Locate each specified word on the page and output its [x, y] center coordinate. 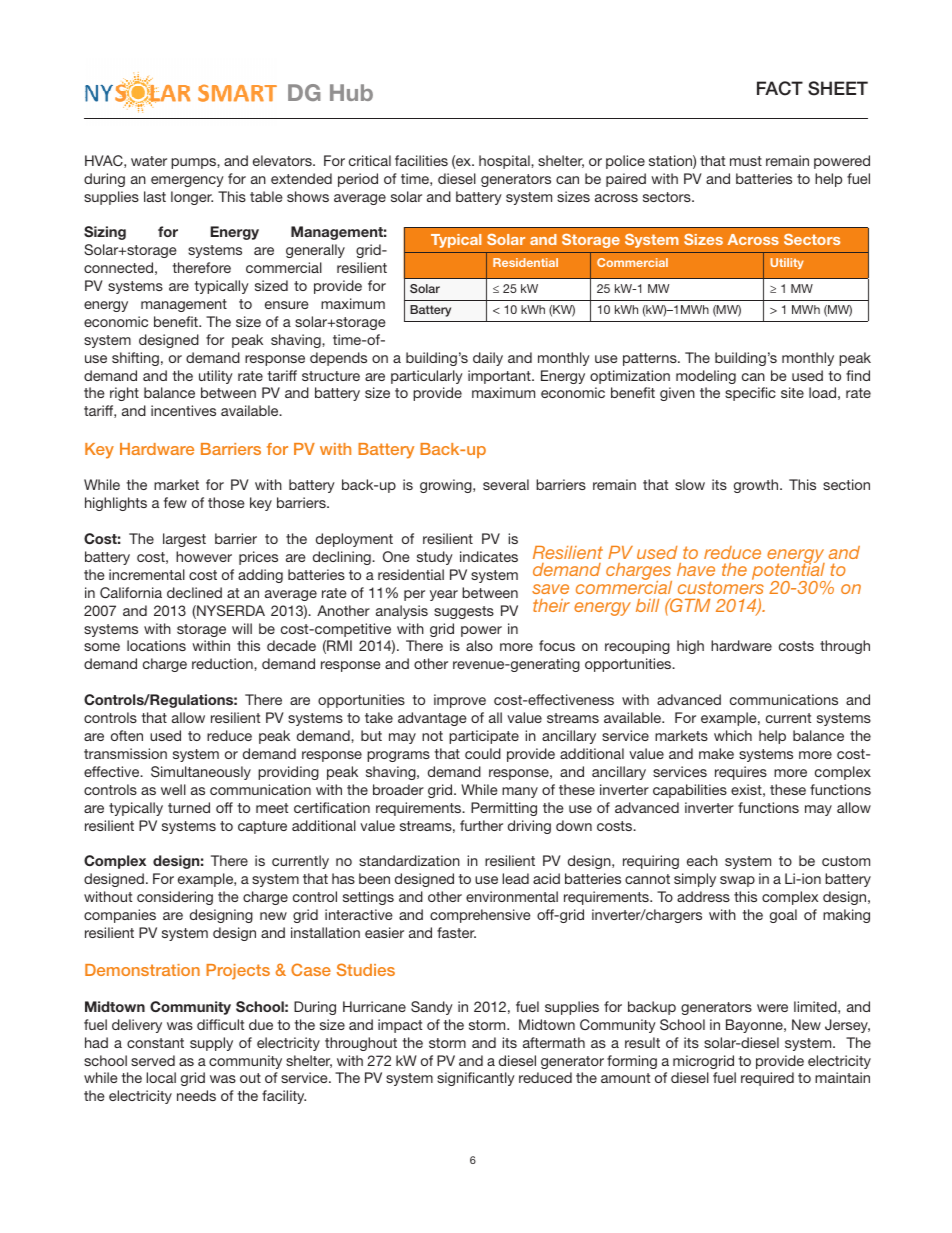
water [149, 161]
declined [194, 592]
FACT [780, 88]
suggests [464, 612]
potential [789, 572]
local [161, 1077]
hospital [505, 162]
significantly [476, 1079]
